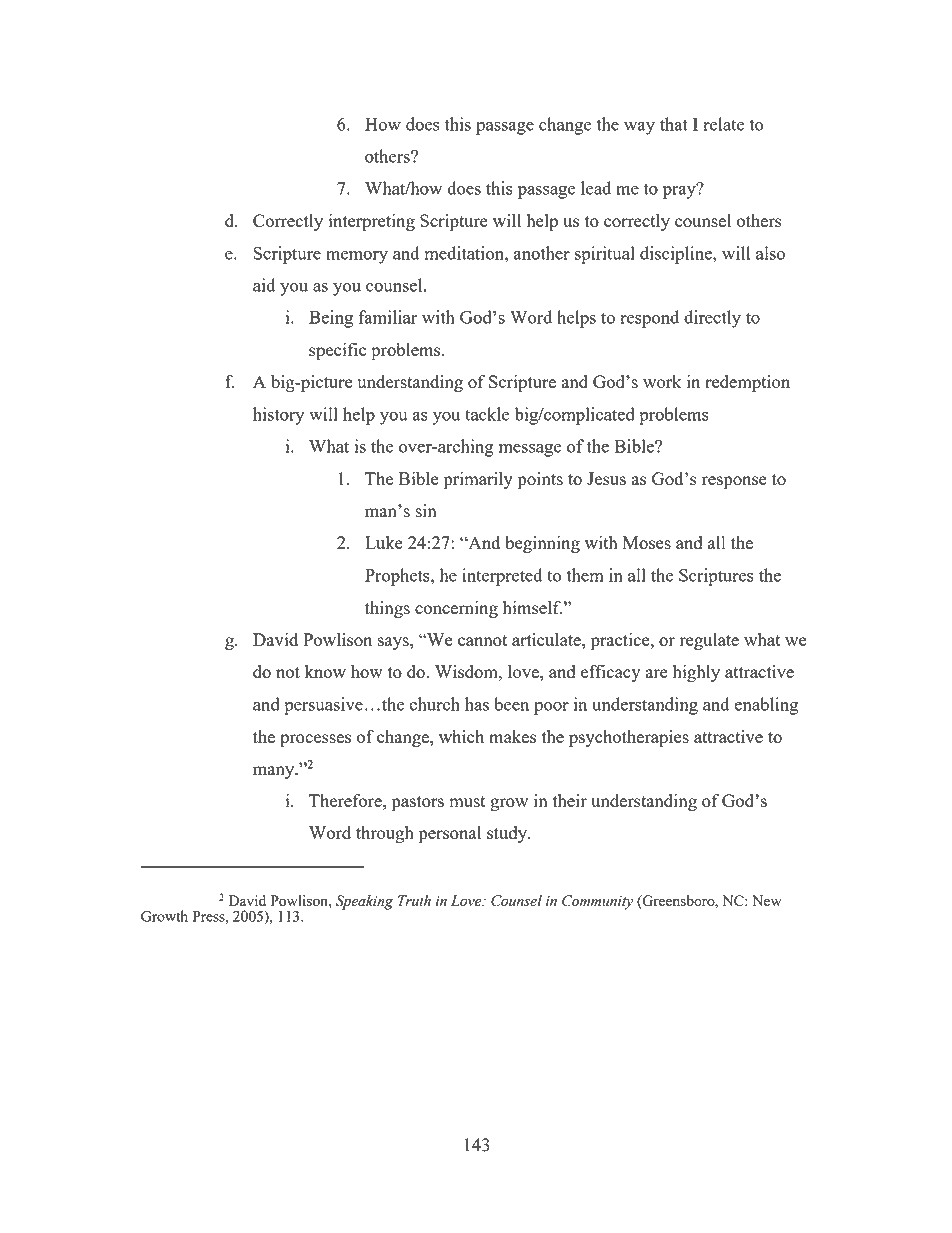 Image resolution: width=952 pixels, height=1233 pixels. Describe the element at coordinates (337, 351) in the page. I see `specific` at that location.
